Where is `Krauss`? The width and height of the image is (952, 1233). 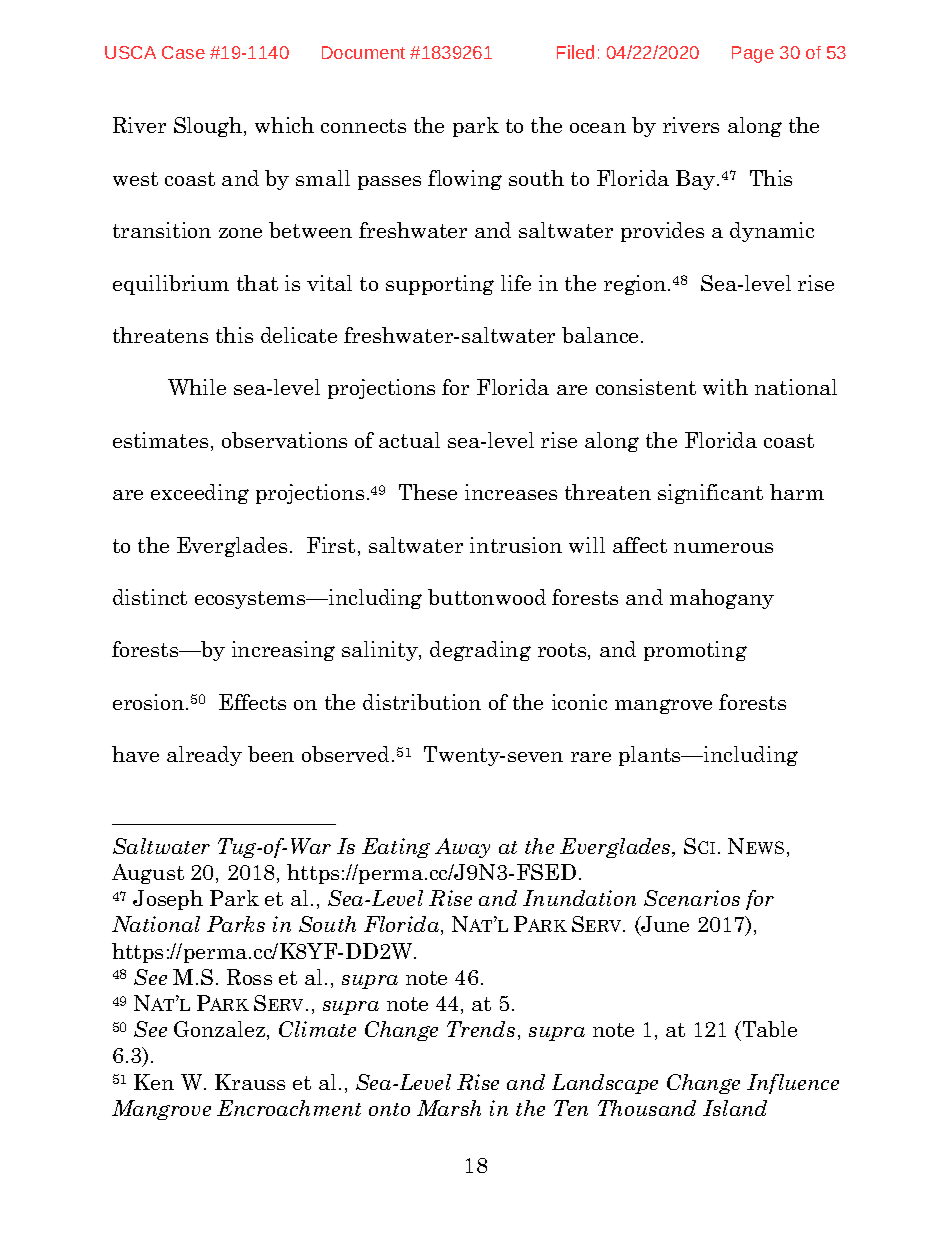 Krauss is located at coordinates (250, 1082).
